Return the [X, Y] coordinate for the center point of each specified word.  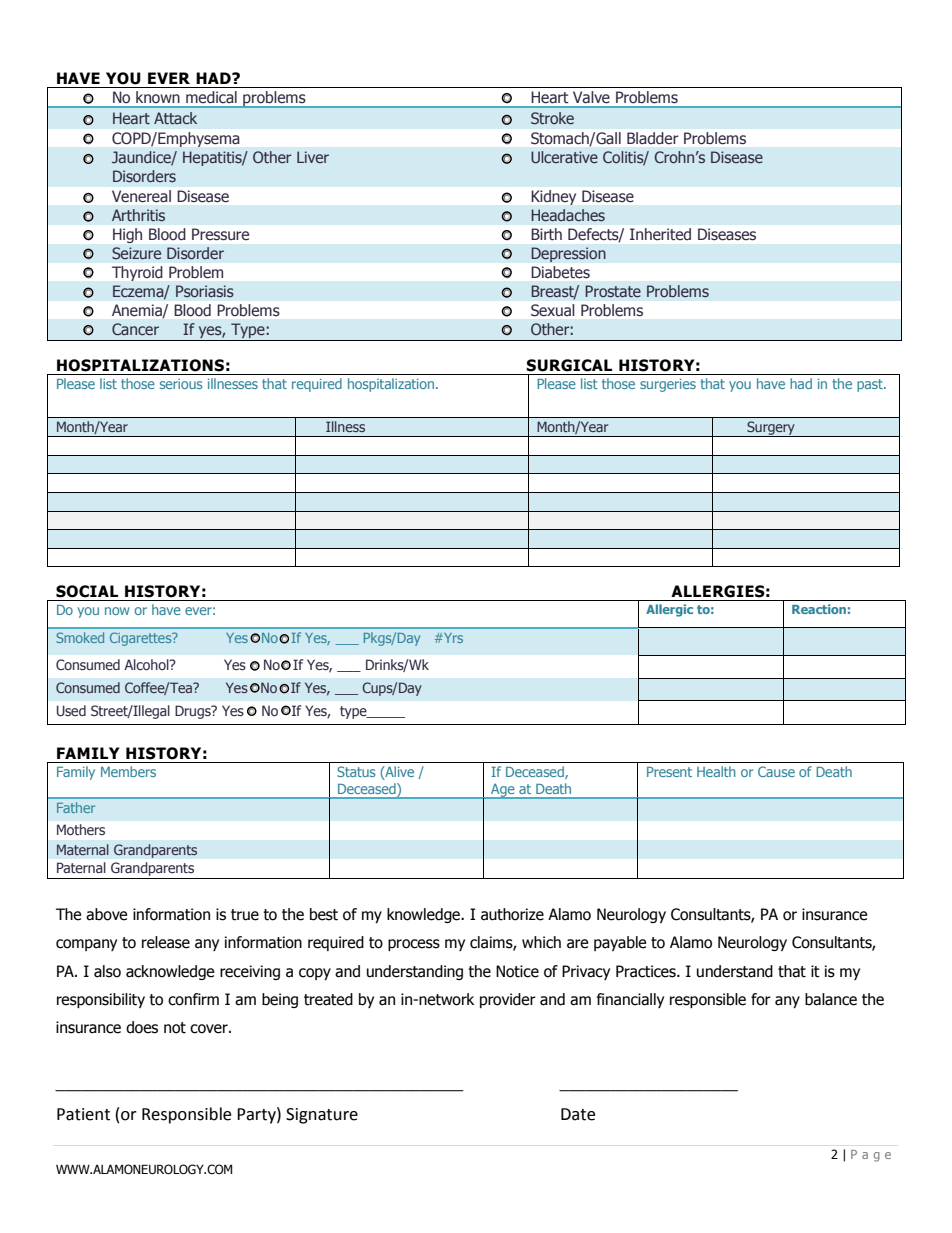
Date [578, 1114]
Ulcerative [564, 157]
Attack [175, 118]
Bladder [652, 138]
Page [871, 1156]
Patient [83, 1114]
